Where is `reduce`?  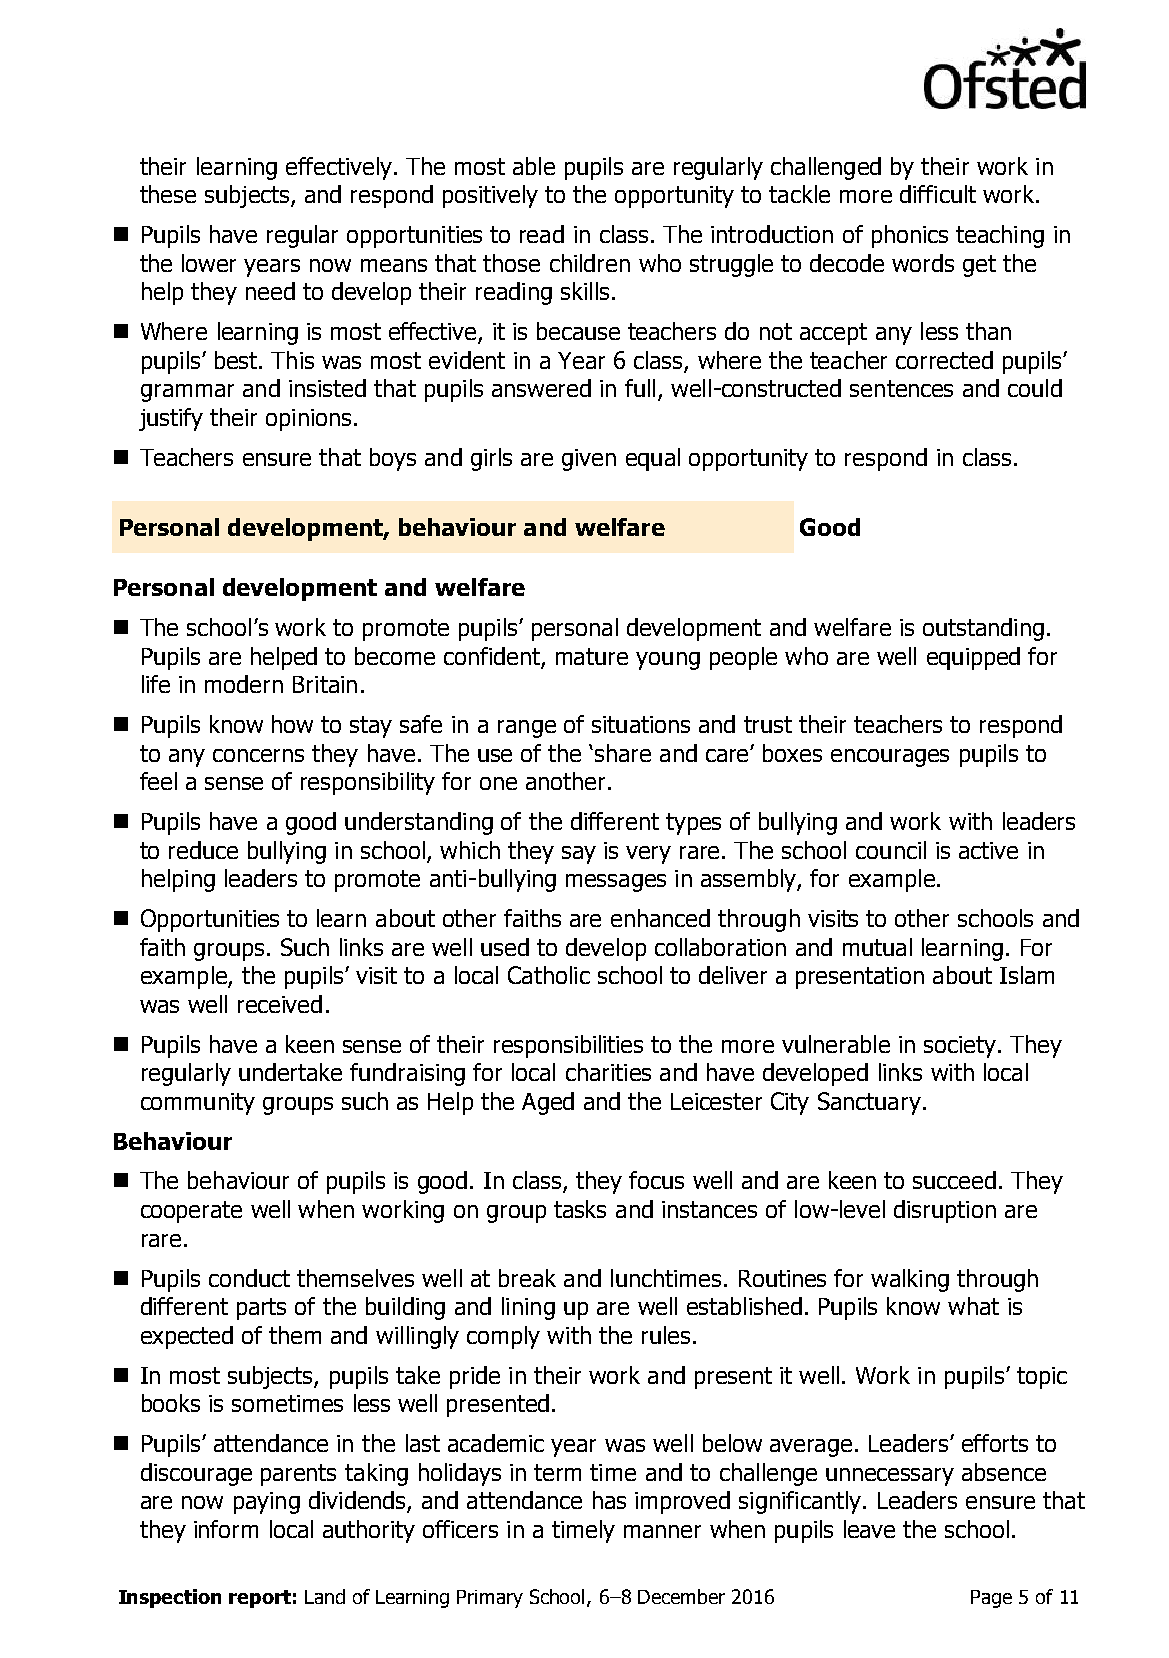
reduce is located at coordinates (203, 850).
